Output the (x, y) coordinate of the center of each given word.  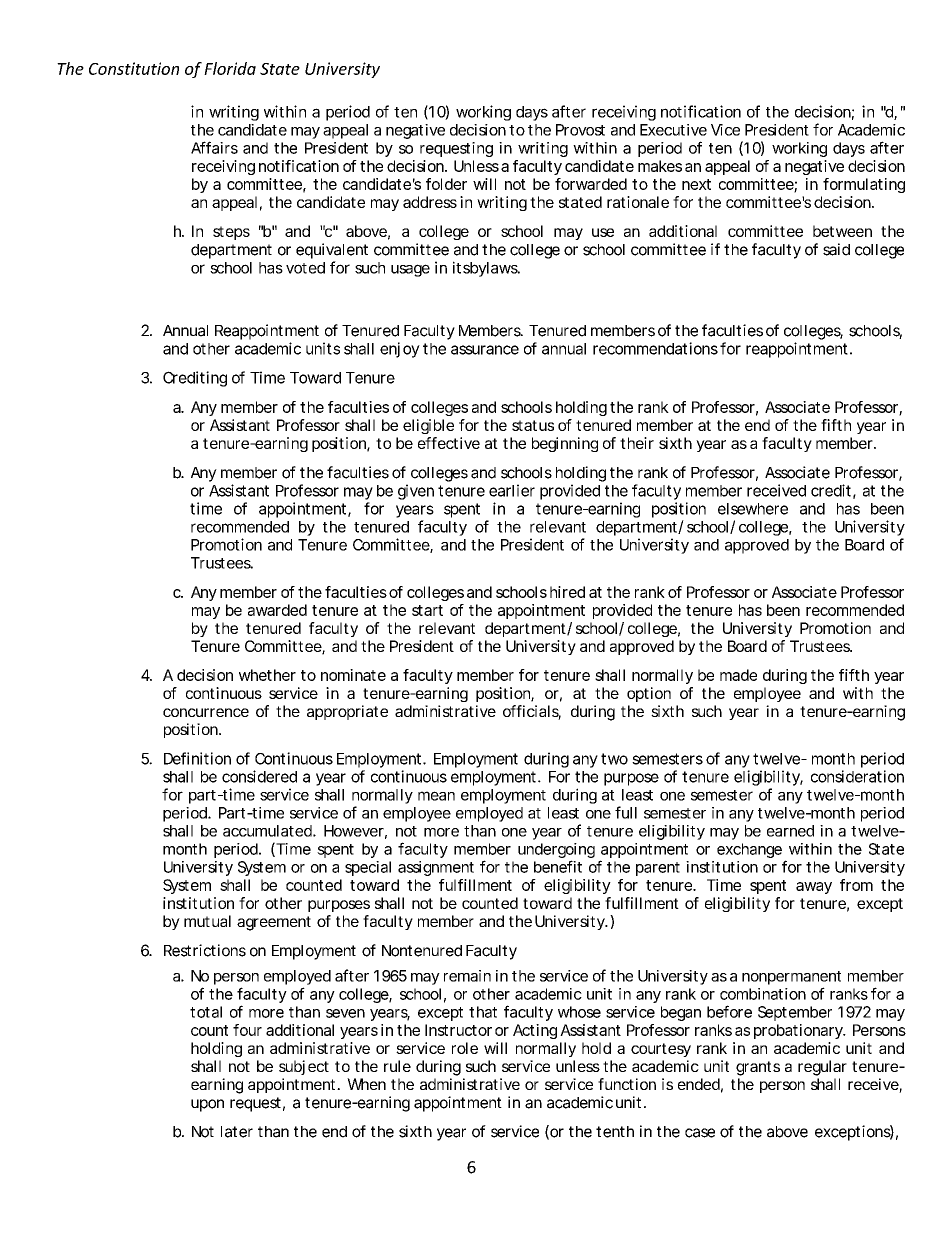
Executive (673, 130)
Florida (230, 68)
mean (436, 796)
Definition (197, 758)
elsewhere (753, 509)
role (465, 1048)
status (533, 425)
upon (207, 1105)
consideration (857, 776)
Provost (580, 130)
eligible (428, 426)
